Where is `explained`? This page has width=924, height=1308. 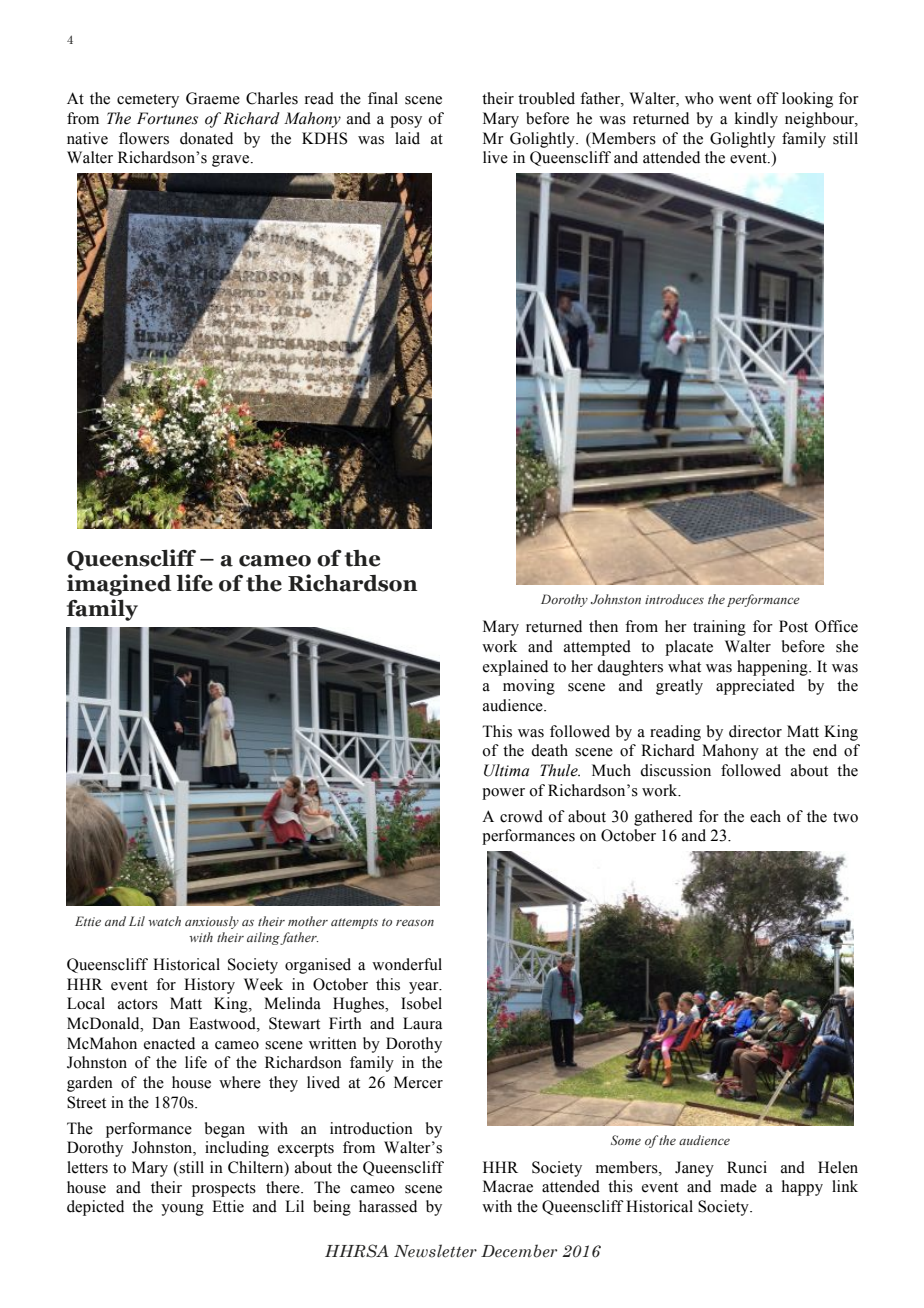
explained is located at coordinates (515, 668).
